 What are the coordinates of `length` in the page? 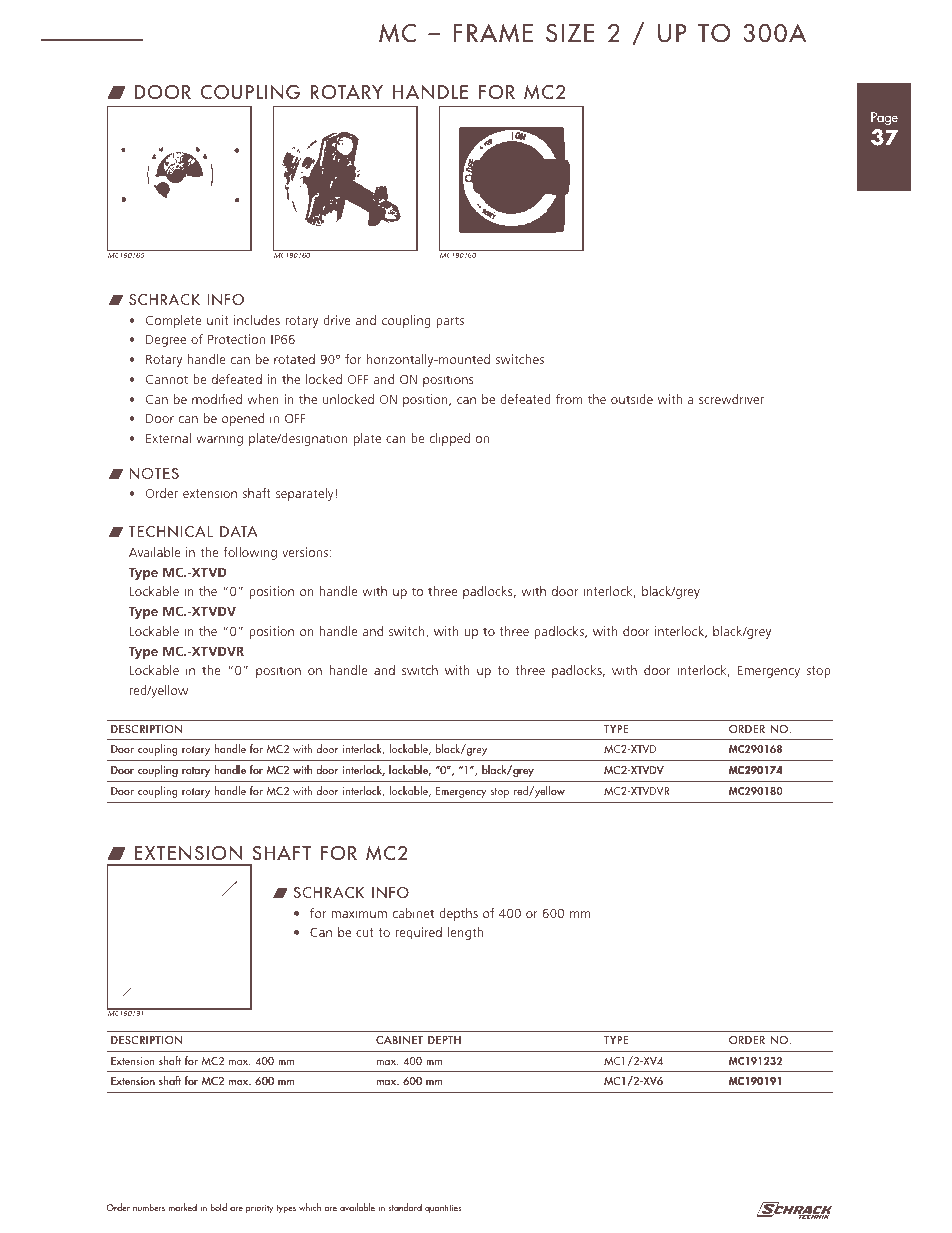 It's located at (465, 933).
